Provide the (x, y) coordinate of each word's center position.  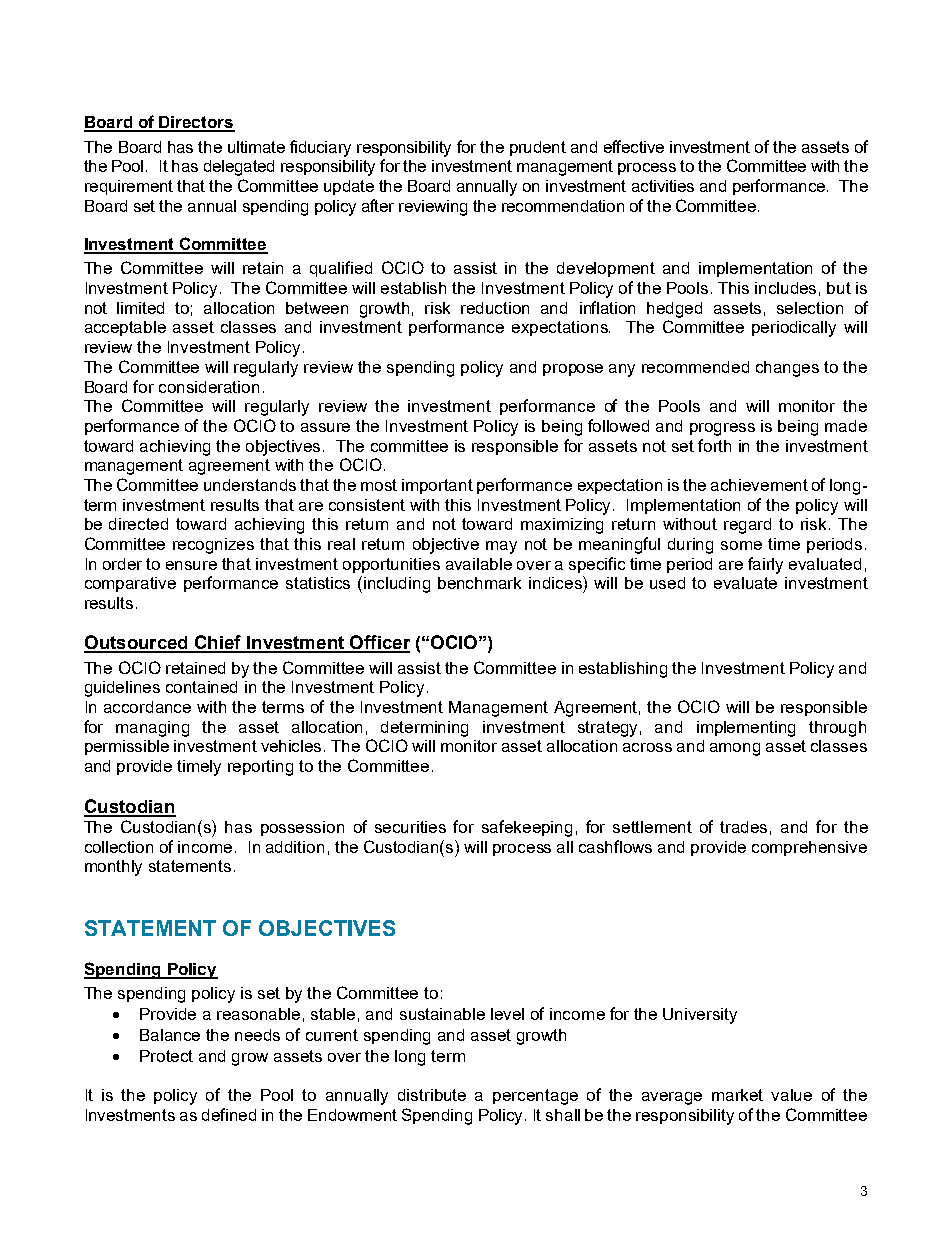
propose (573, 370)
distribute (432, 1095)
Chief (218, 643)
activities (663, 186)
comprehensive (809, 848)
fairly (765, 565)
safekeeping (527, 828)
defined (229, 1114)
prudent (538, 148)
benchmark (479, 583)
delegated (239, 168)
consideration (209, 387)
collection (119, 847)
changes (787, 369)
